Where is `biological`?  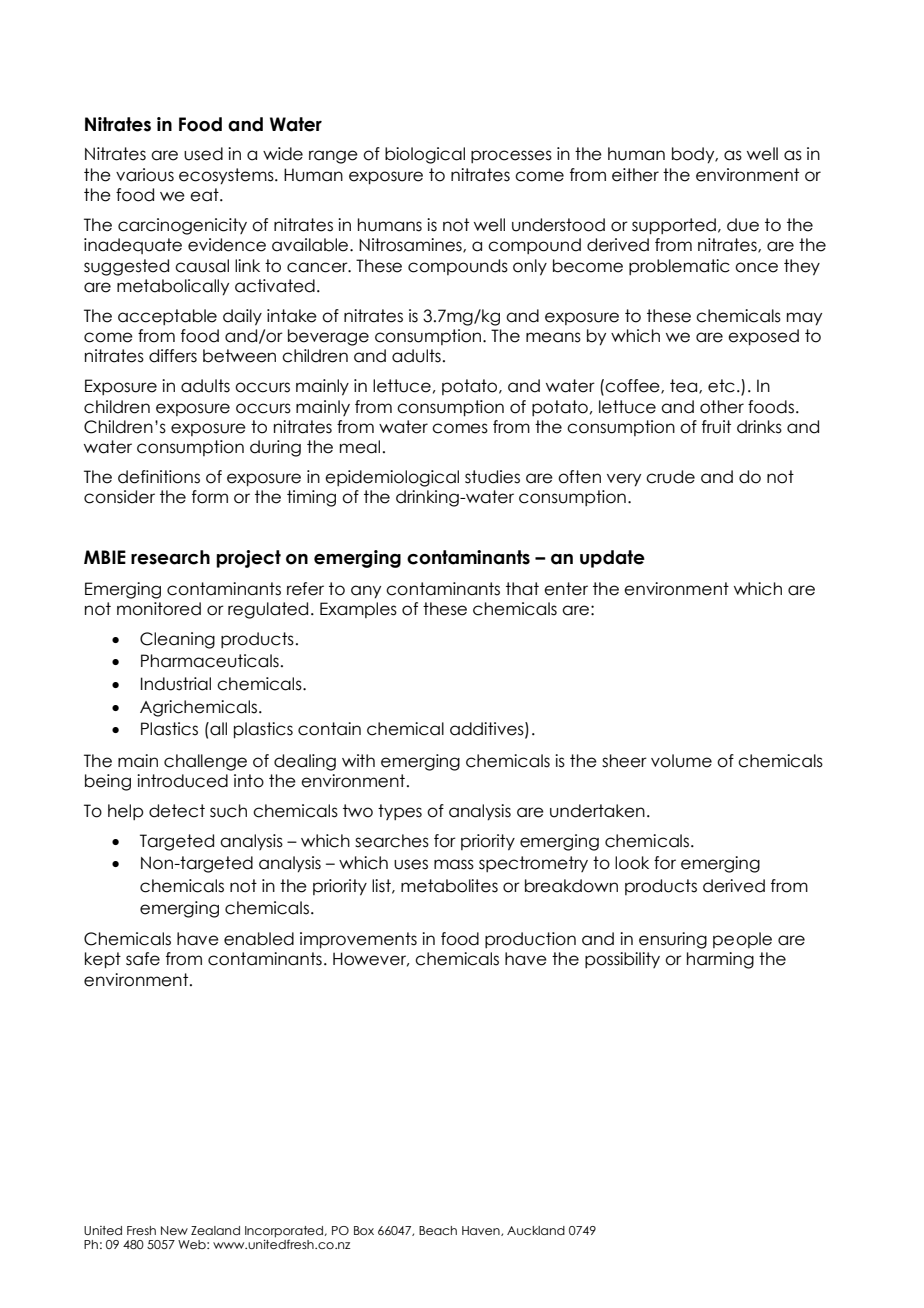 biological is located at coordinates (425, 155).
